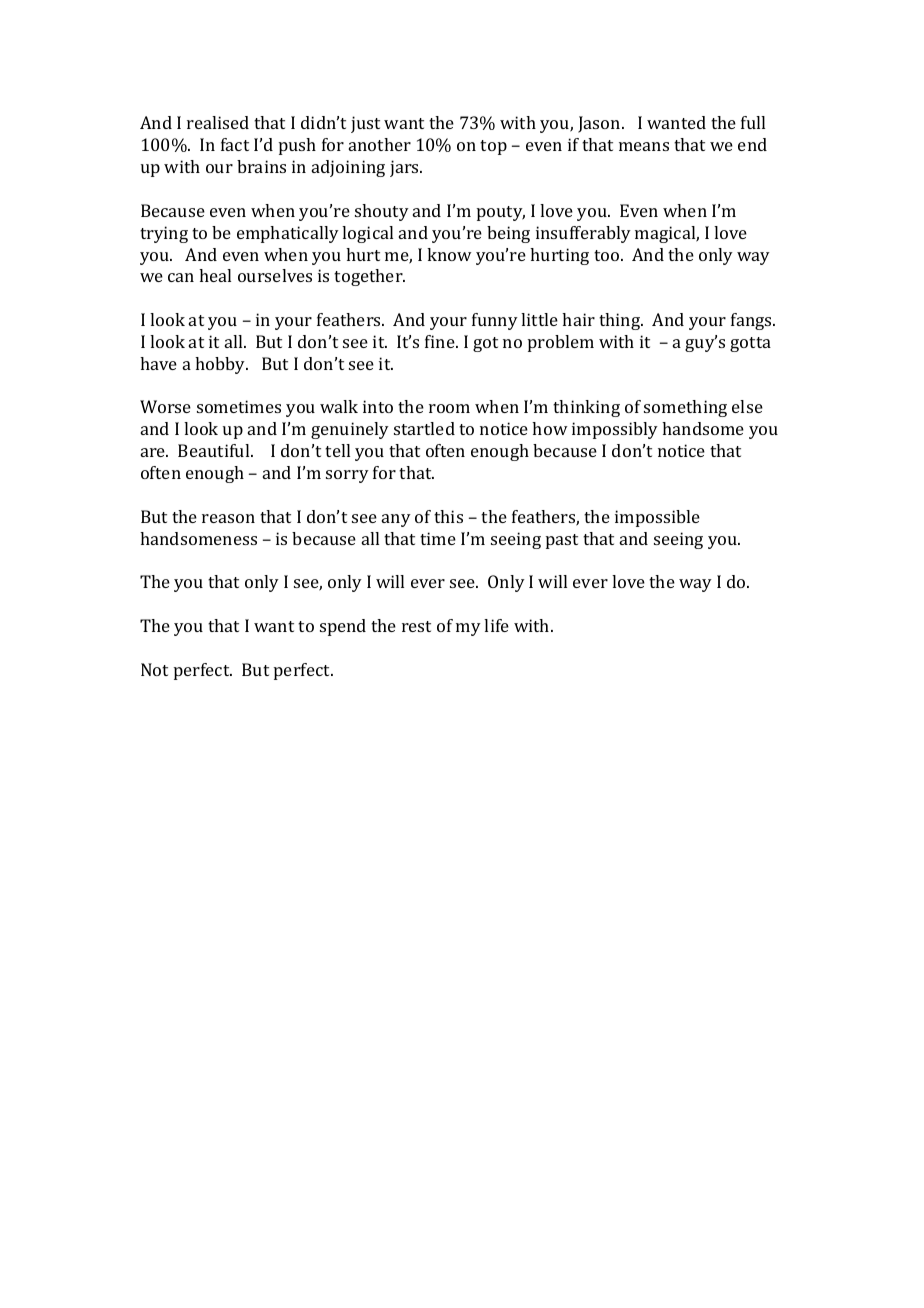 The image size is (924, 1308). I want to click on impossibly, so click(615, 430).
